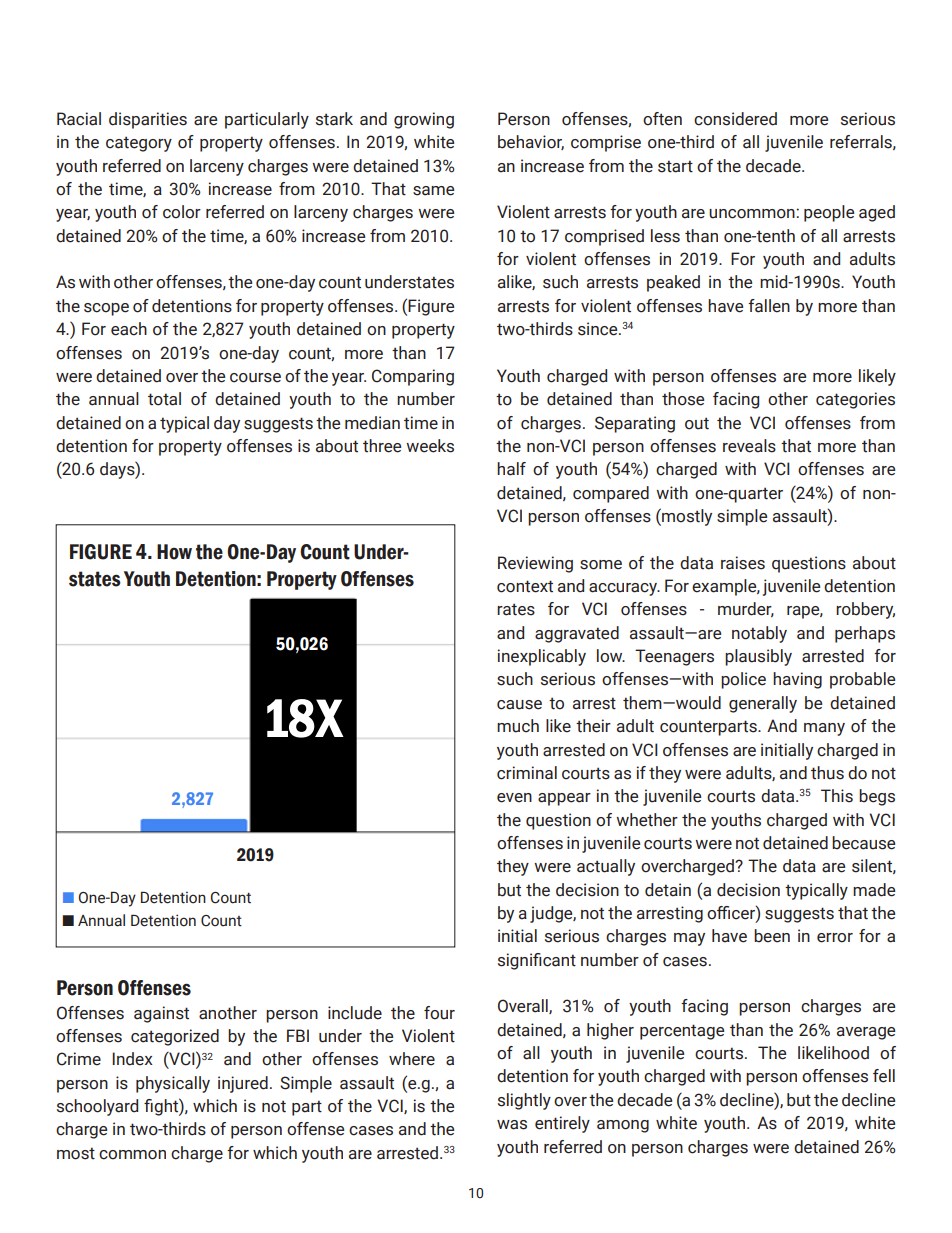 This screenshot has height=1233, width=952. I want to click on significant, so click(537, 961).
